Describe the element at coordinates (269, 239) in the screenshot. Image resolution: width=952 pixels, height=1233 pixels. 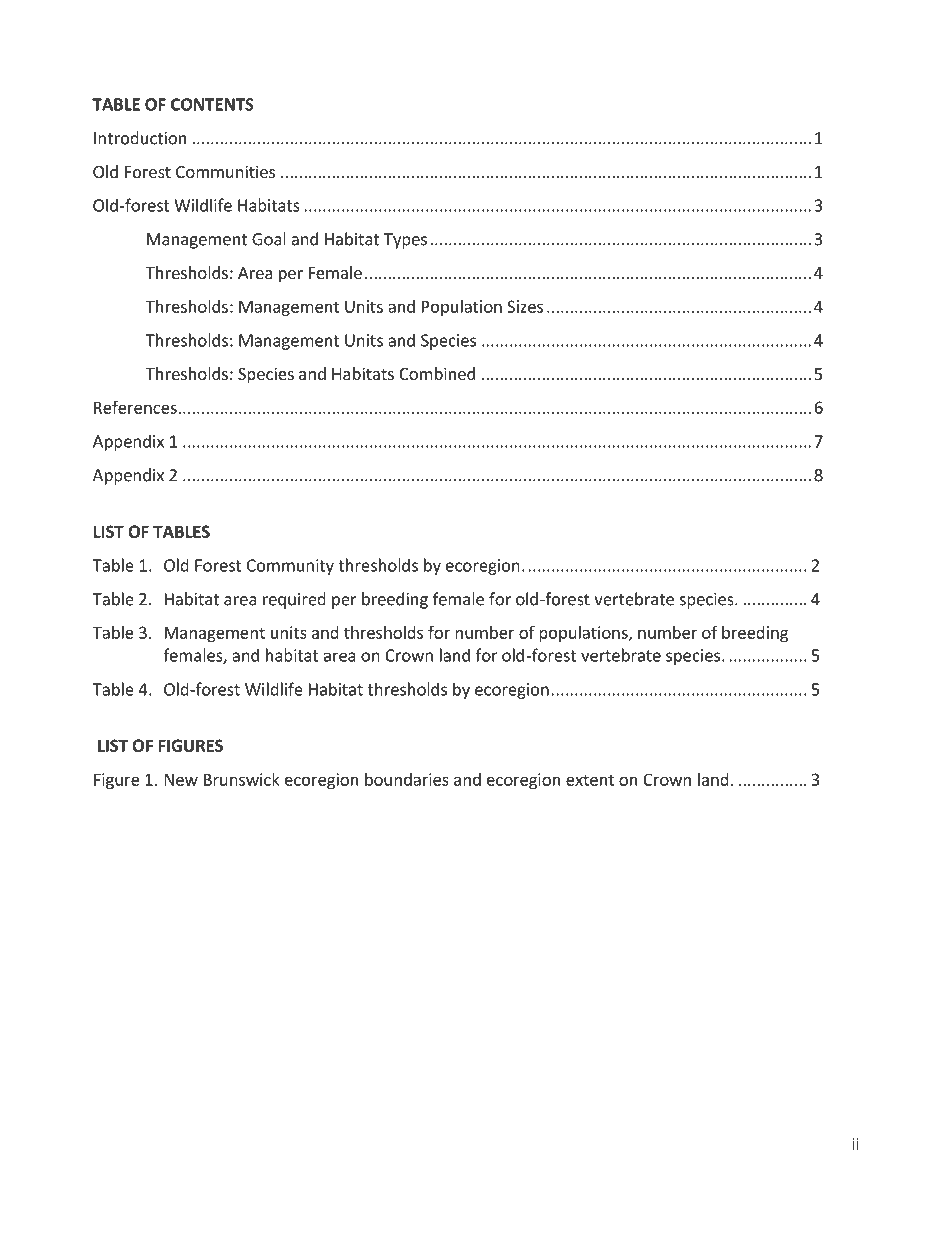
I see `Goal` at that location.
